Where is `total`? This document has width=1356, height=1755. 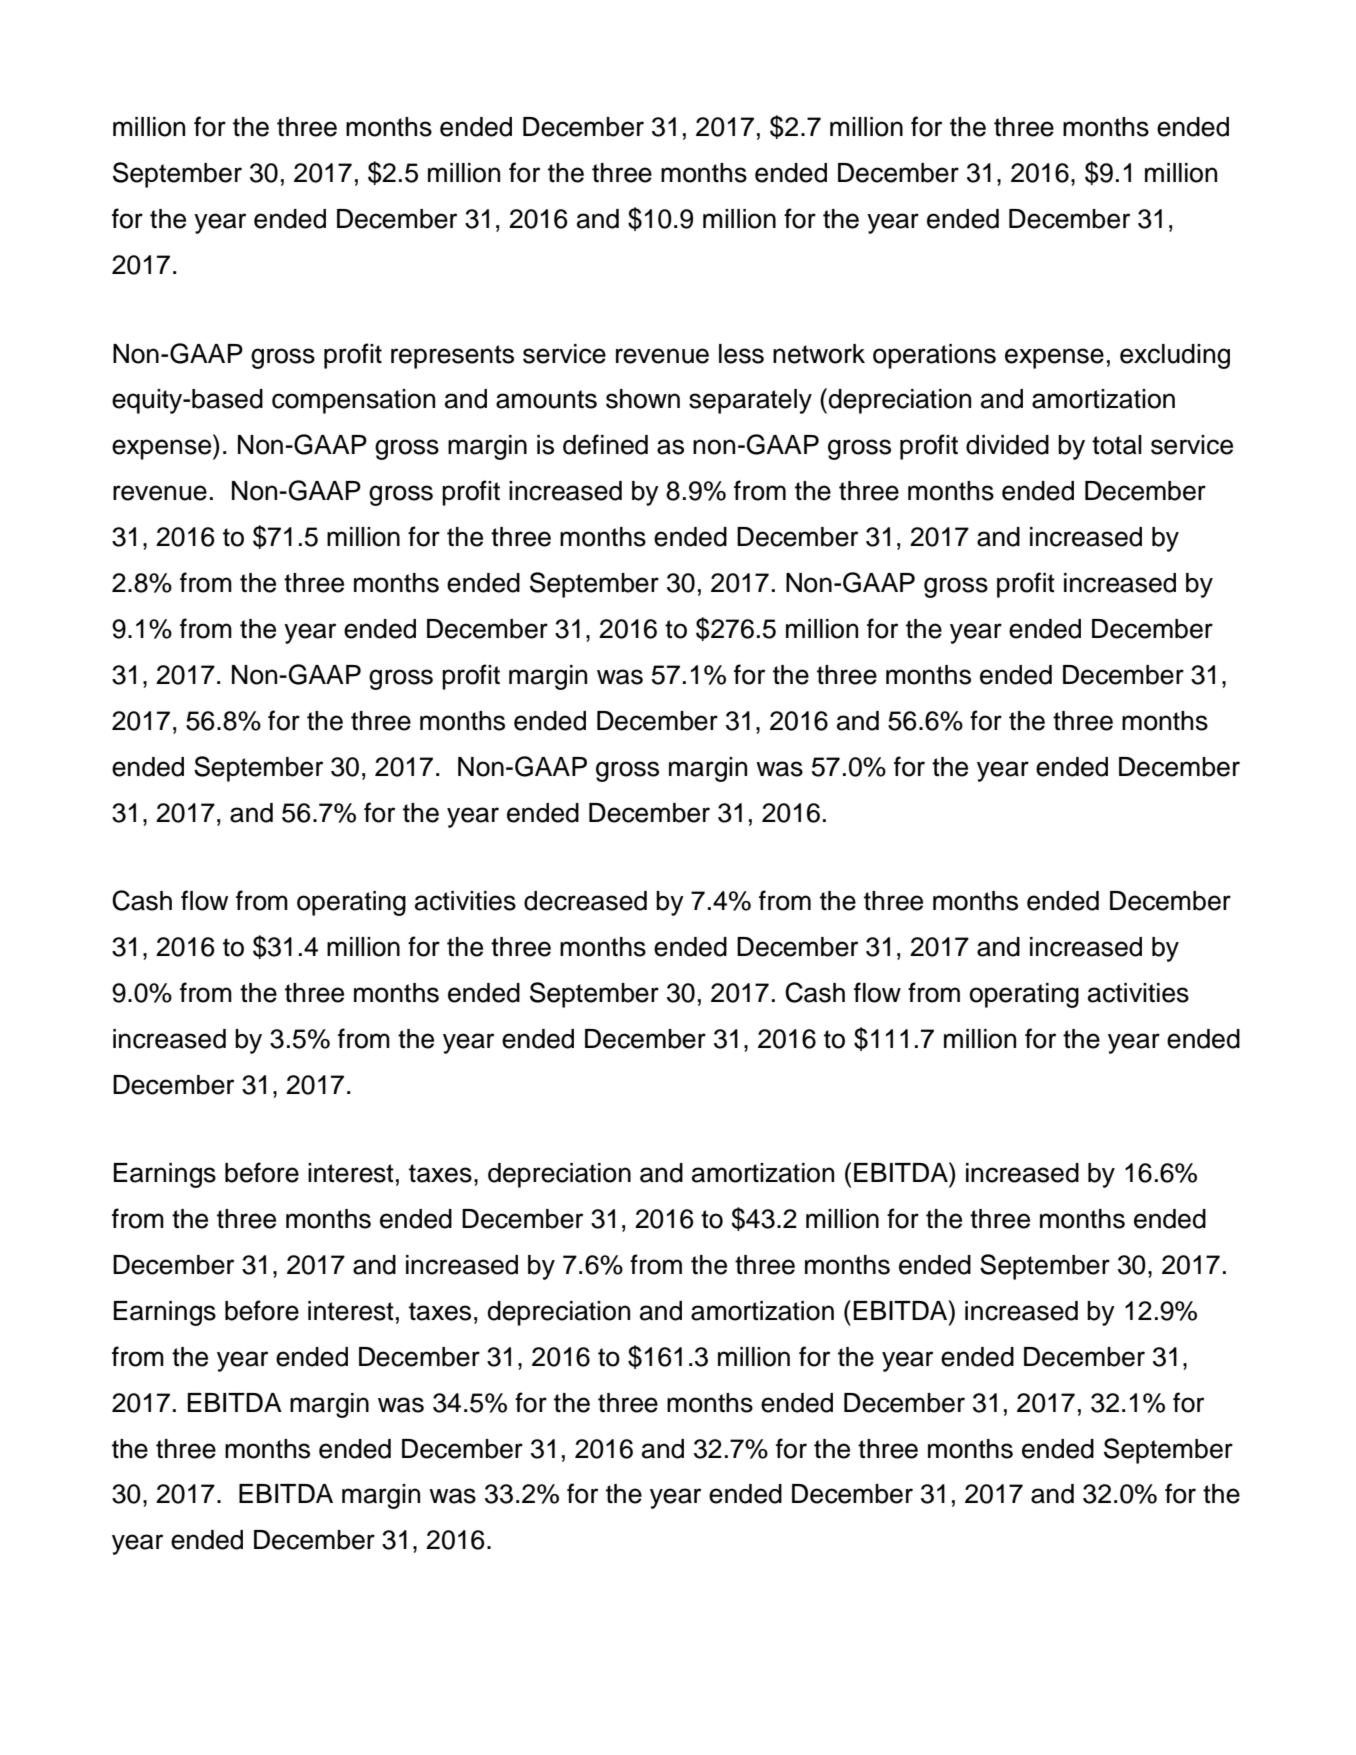 total is located at coordinates (1117, 445).
